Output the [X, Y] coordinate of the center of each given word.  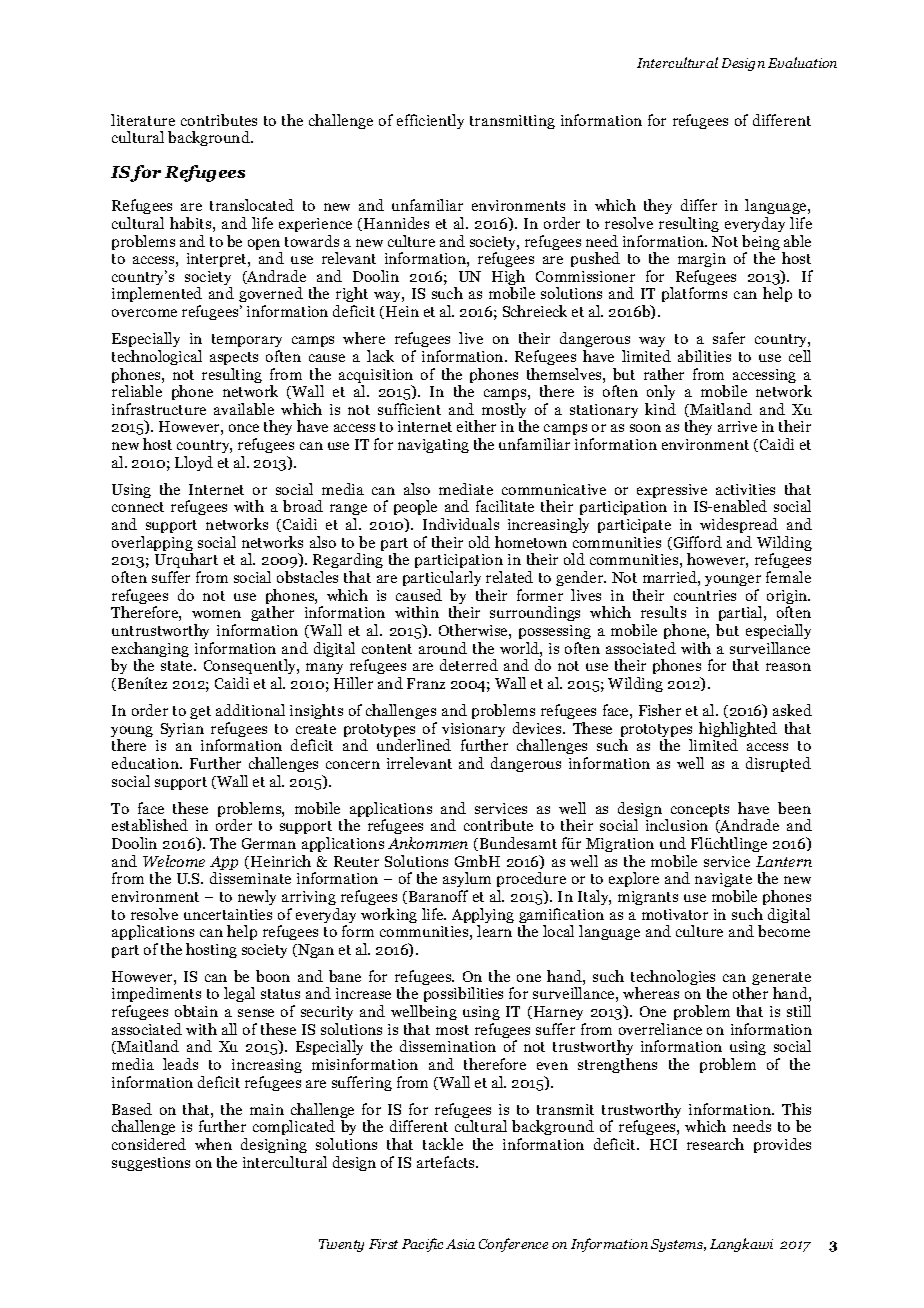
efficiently [430, 121]
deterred [469, 665]
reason [788, 667]
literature [143, 120]
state [178, 666]
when [213, 1144]
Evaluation [802, 62]
